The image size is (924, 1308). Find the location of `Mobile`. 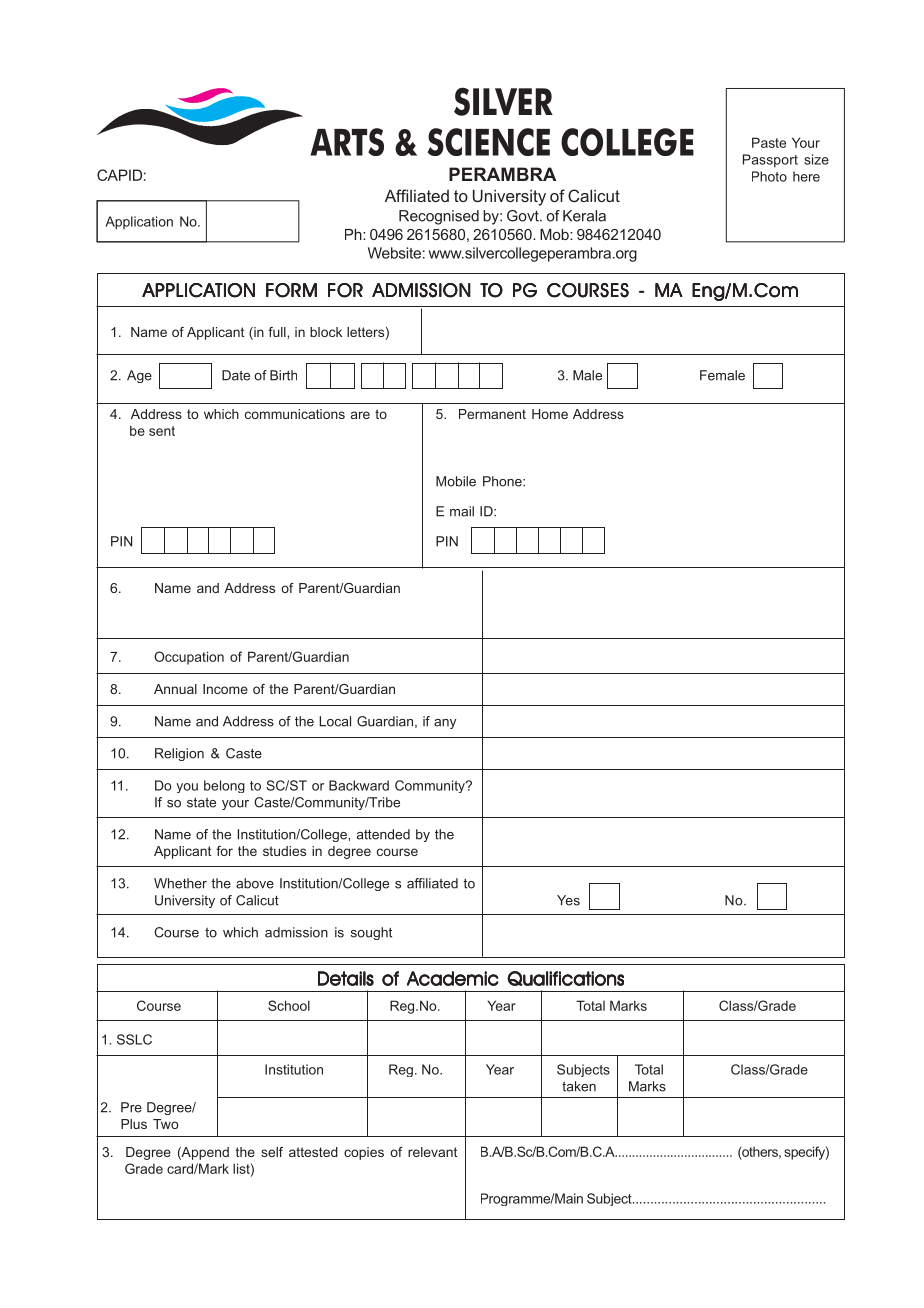

Mobile is located at coordinates (456, 481).
